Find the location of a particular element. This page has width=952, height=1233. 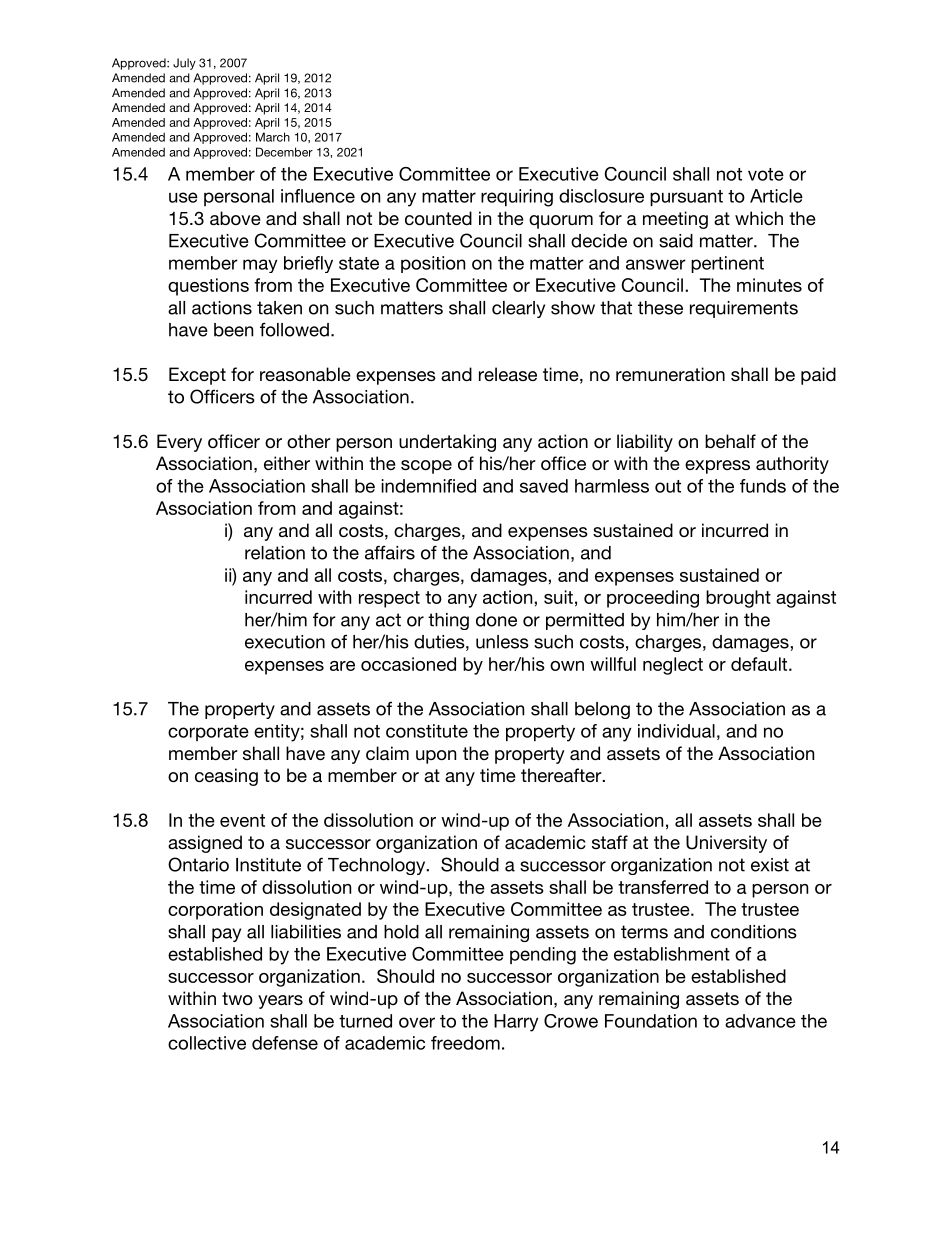

two is located at coordinates (237, 998).
